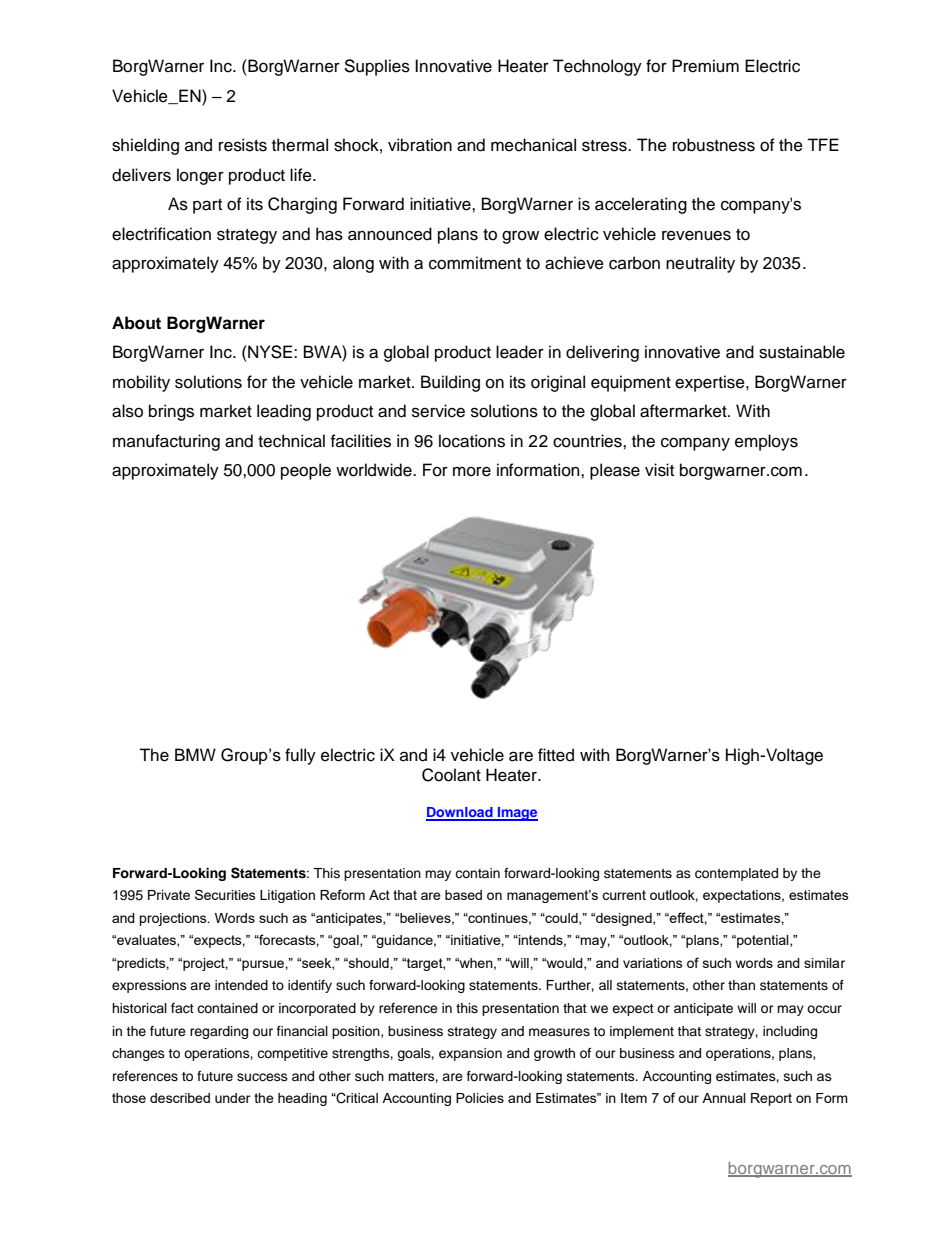  I want to click on resists, so click(243, 145).
